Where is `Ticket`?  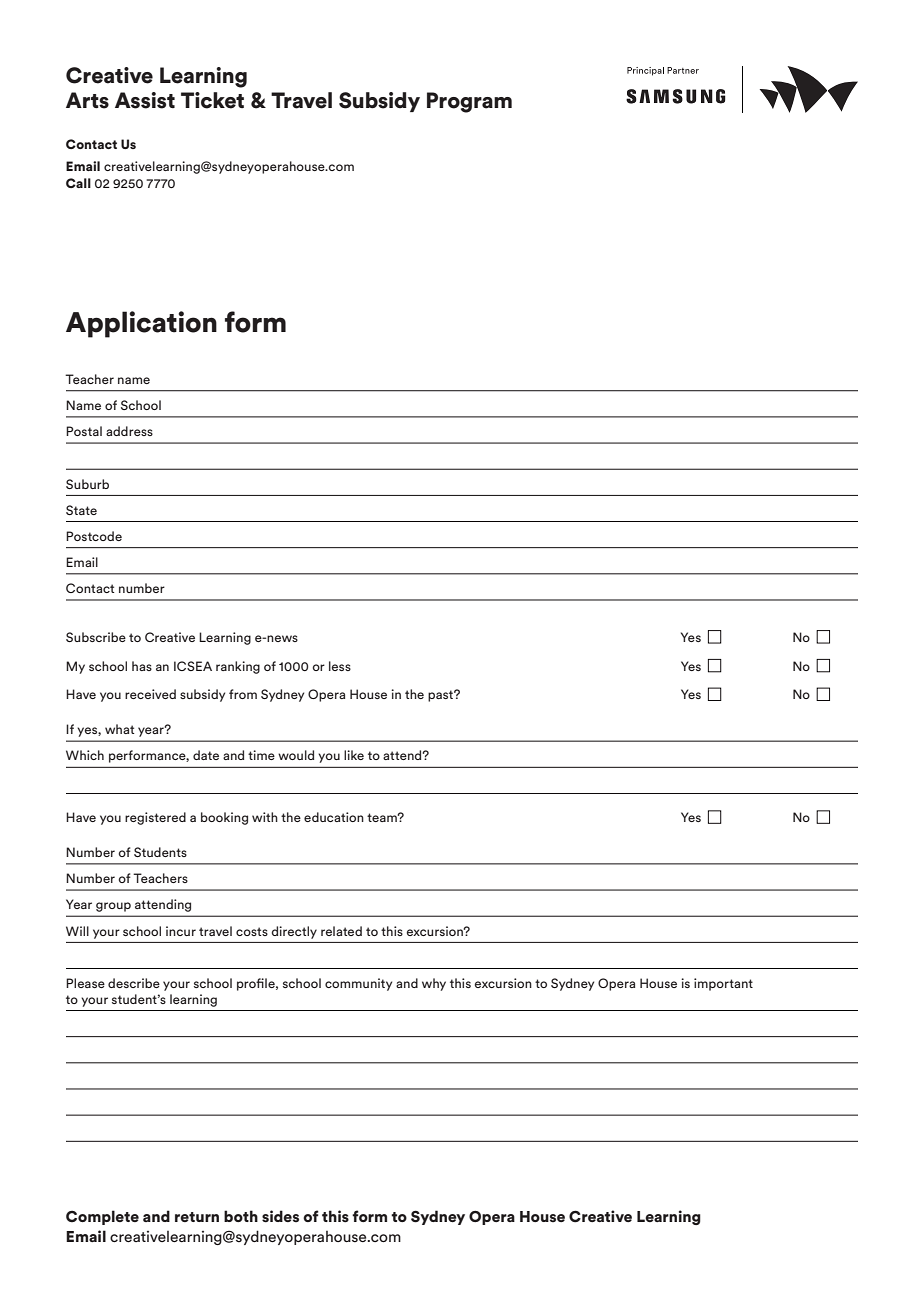 Ticket is located at coordinates (212, 100).
